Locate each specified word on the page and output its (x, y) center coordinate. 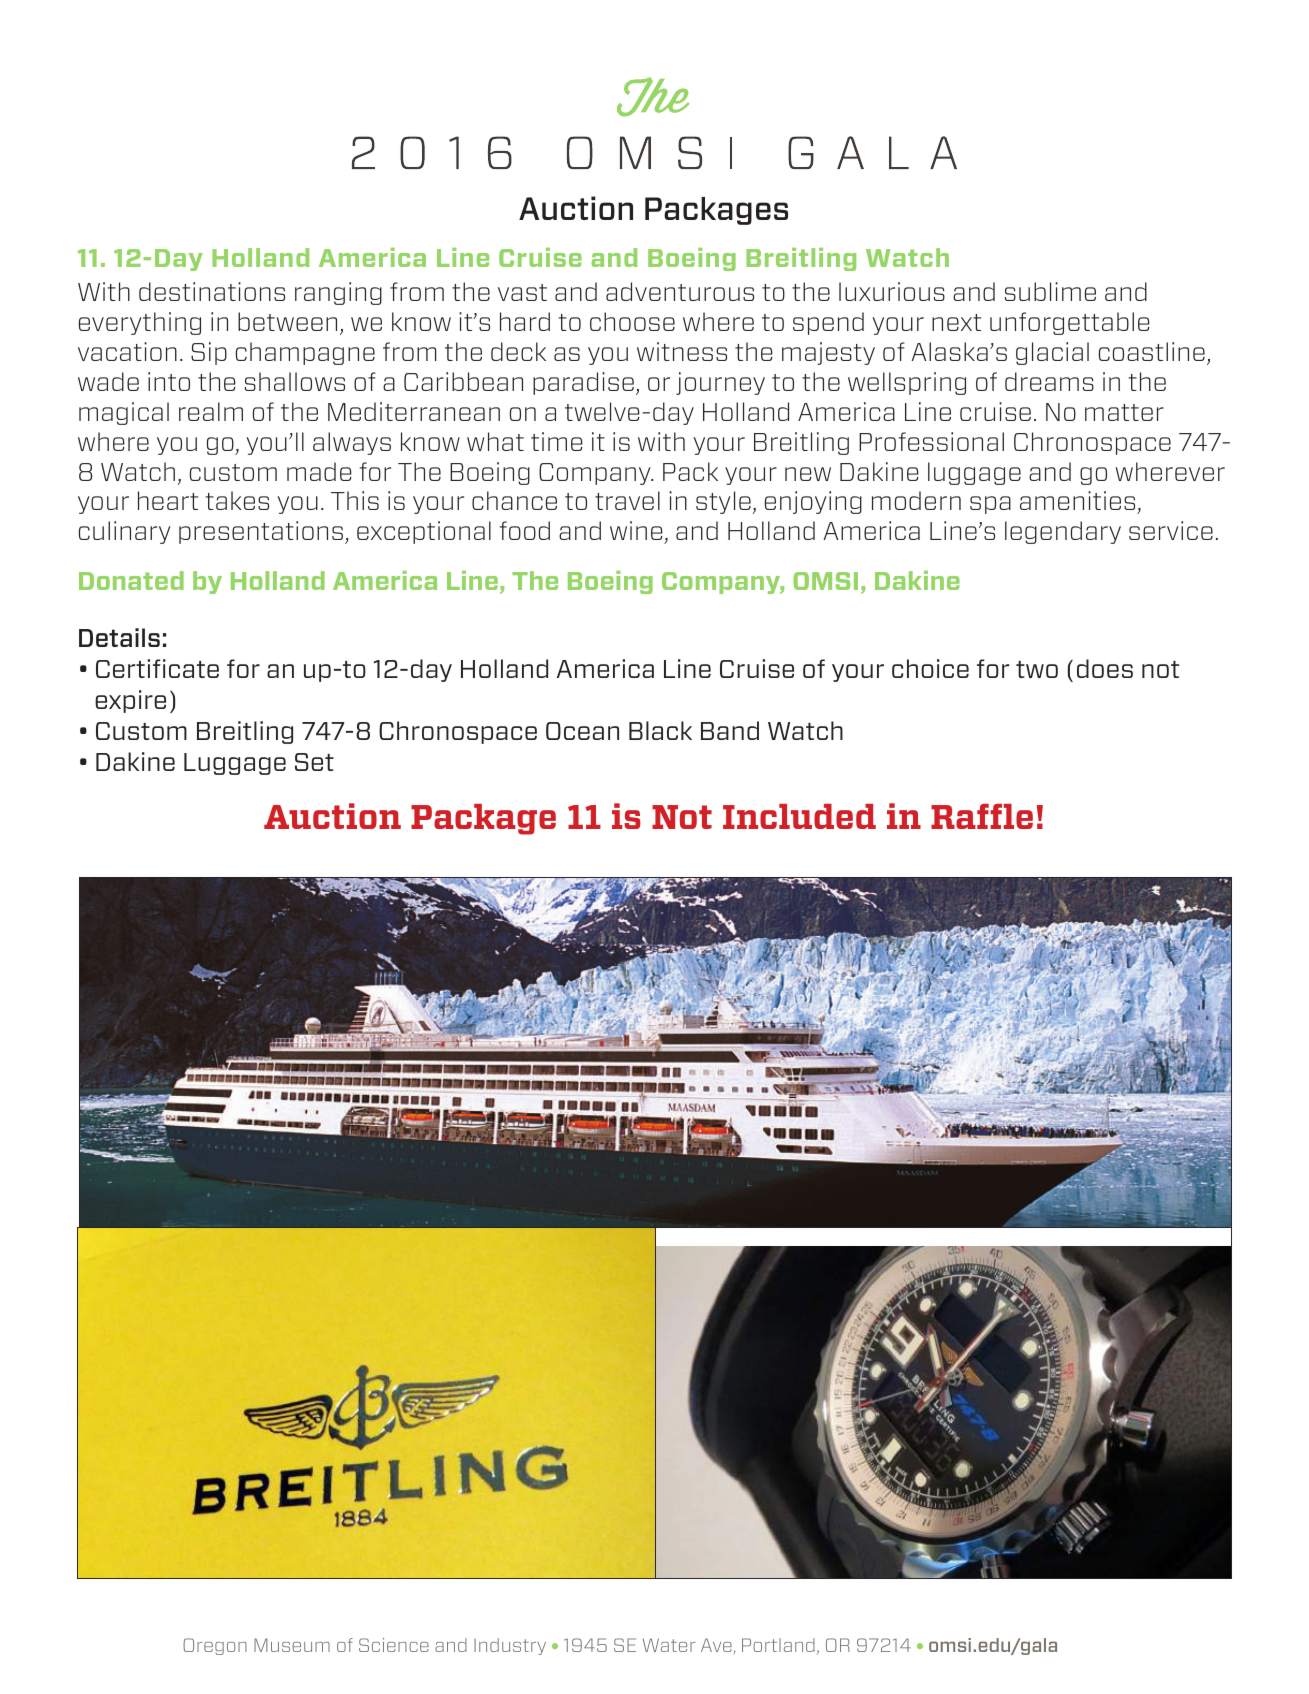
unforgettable (1070, 323)
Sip (209, 353)
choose (632, 321)
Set (314, 762)
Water (669, 1645)
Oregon (215, 1646)
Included (799, 816)
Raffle (982, 816)
